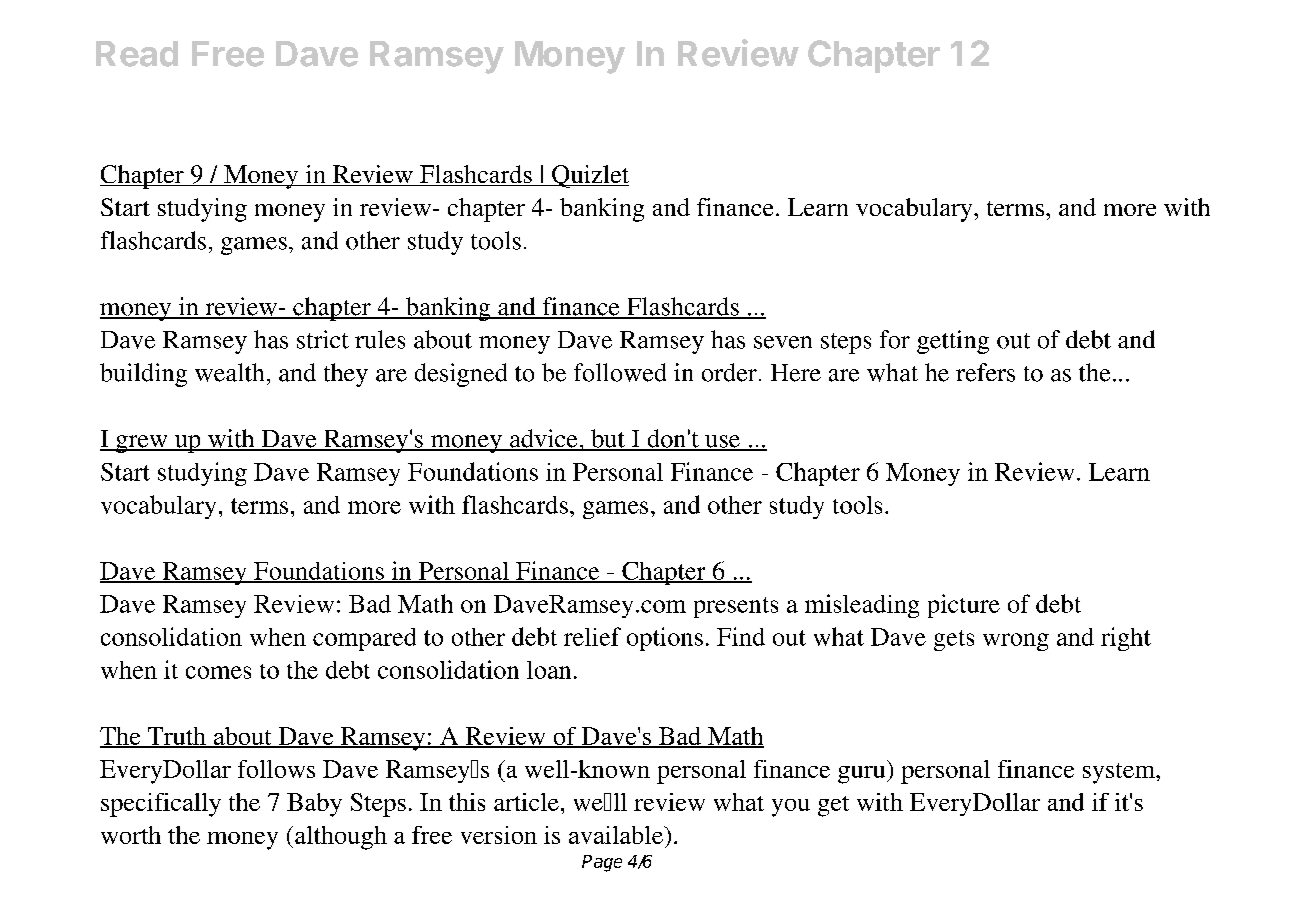  I want to click on Quizlet, so click(589, 176).
